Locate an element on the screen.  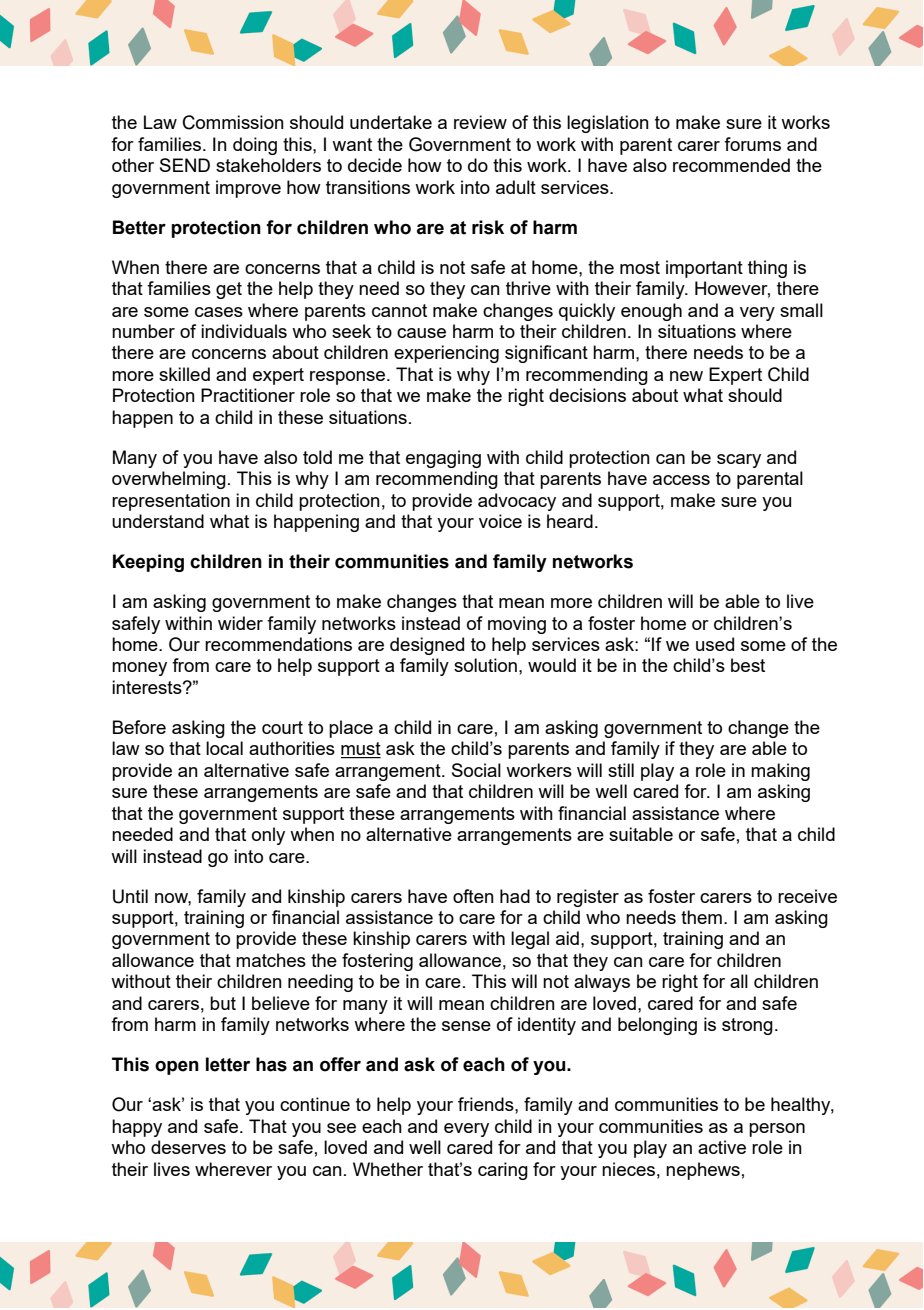
overwhelming is located at coordinates (169, 480).
